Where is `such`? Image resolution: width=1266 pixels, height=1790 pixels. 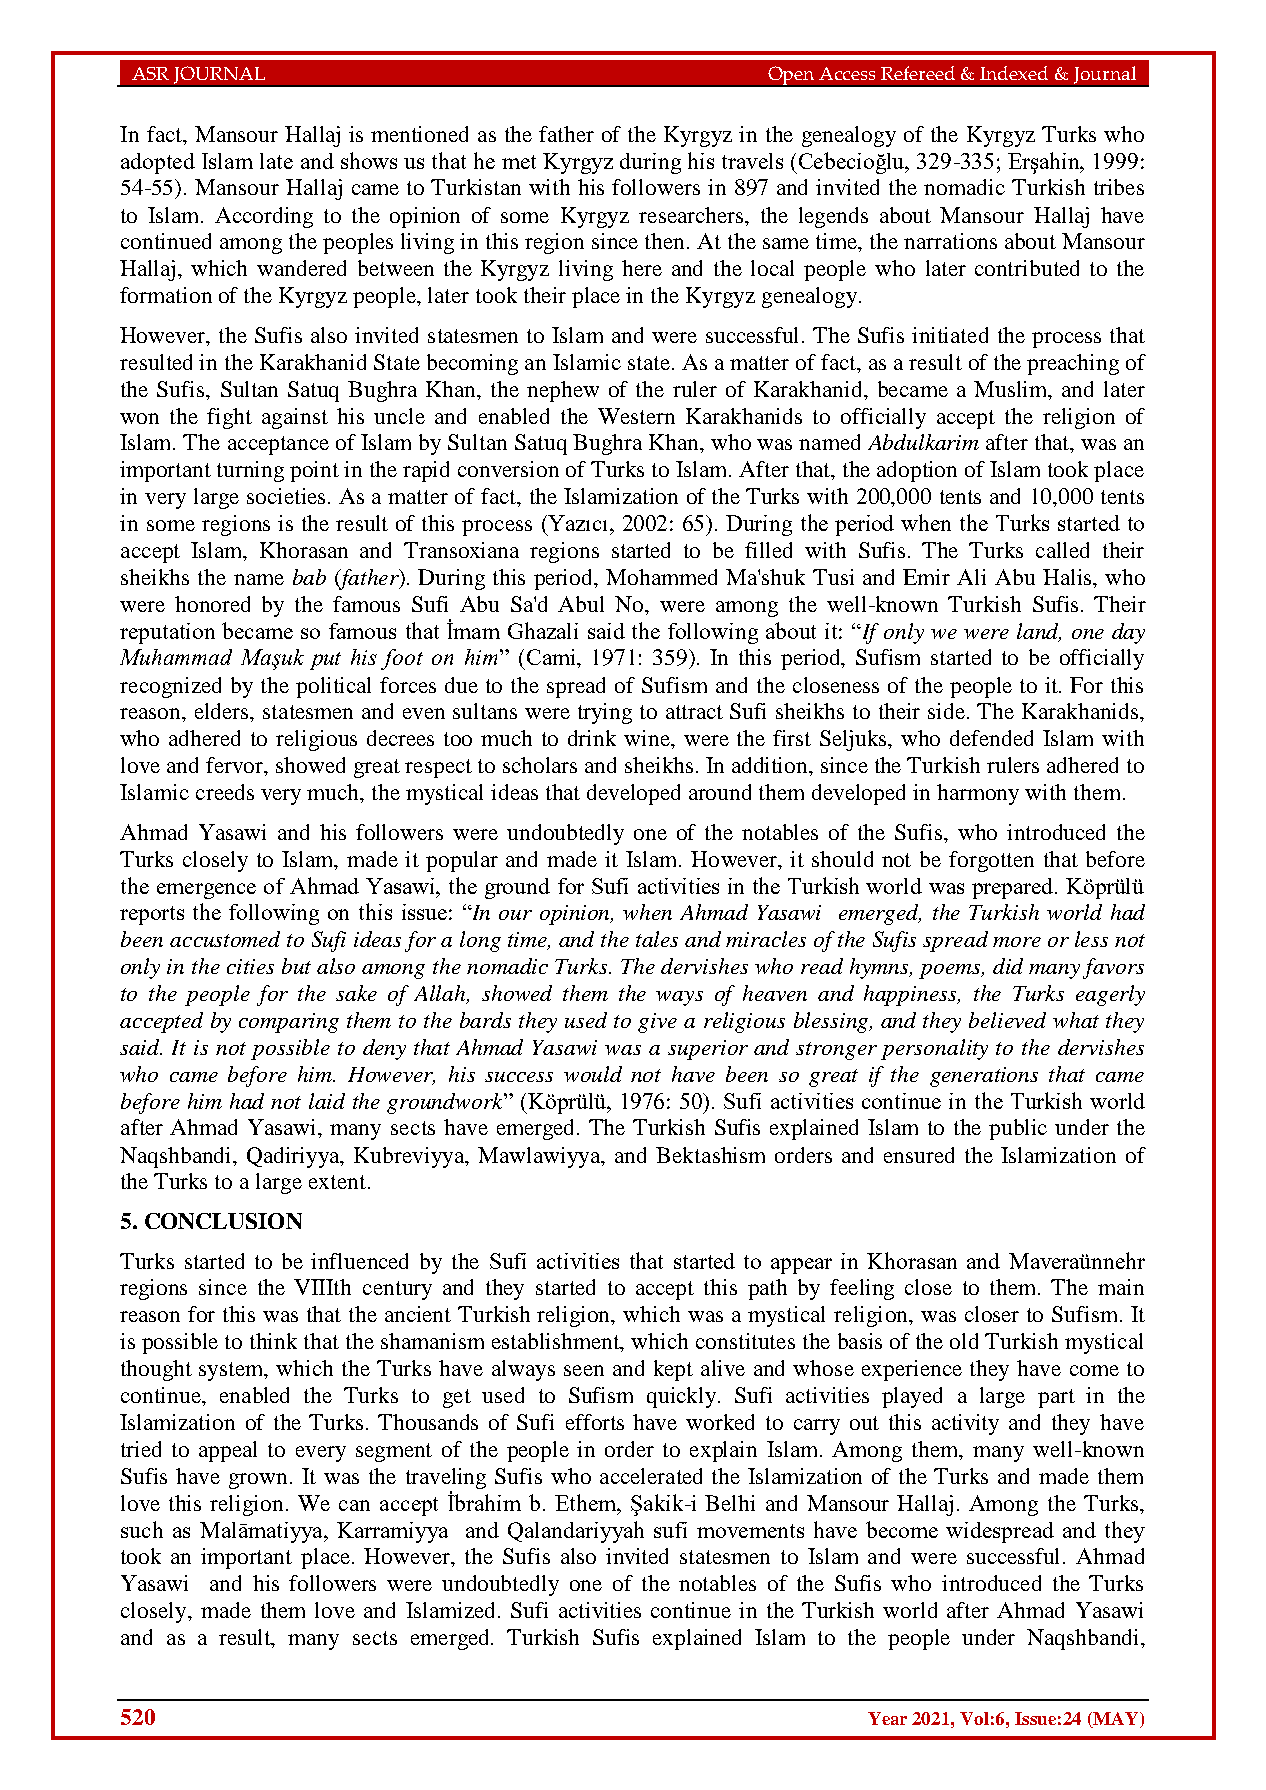 such is located at coordinates (142, 1529).
